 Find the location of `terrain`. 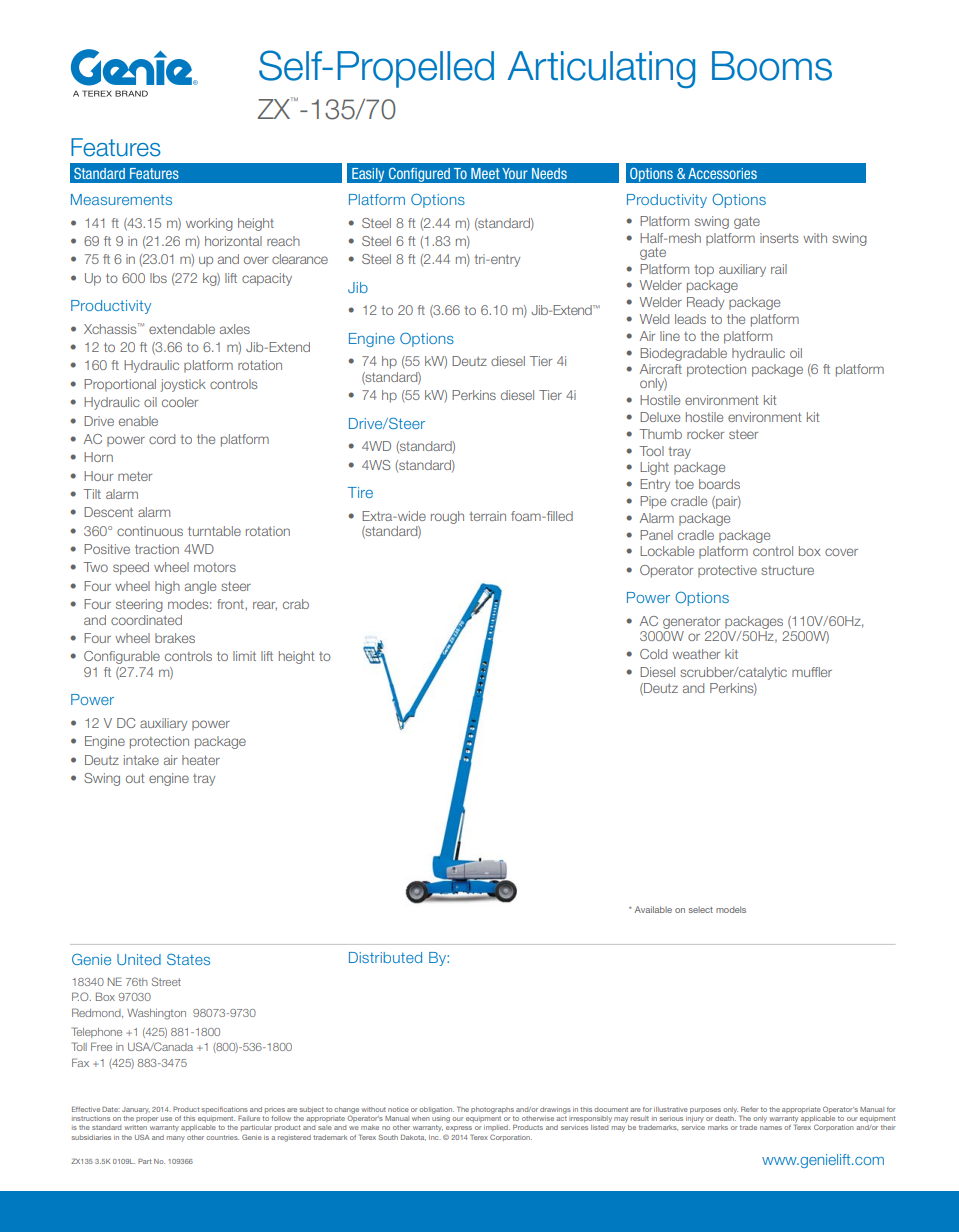

terrain is located at coordinates (487, 516).
